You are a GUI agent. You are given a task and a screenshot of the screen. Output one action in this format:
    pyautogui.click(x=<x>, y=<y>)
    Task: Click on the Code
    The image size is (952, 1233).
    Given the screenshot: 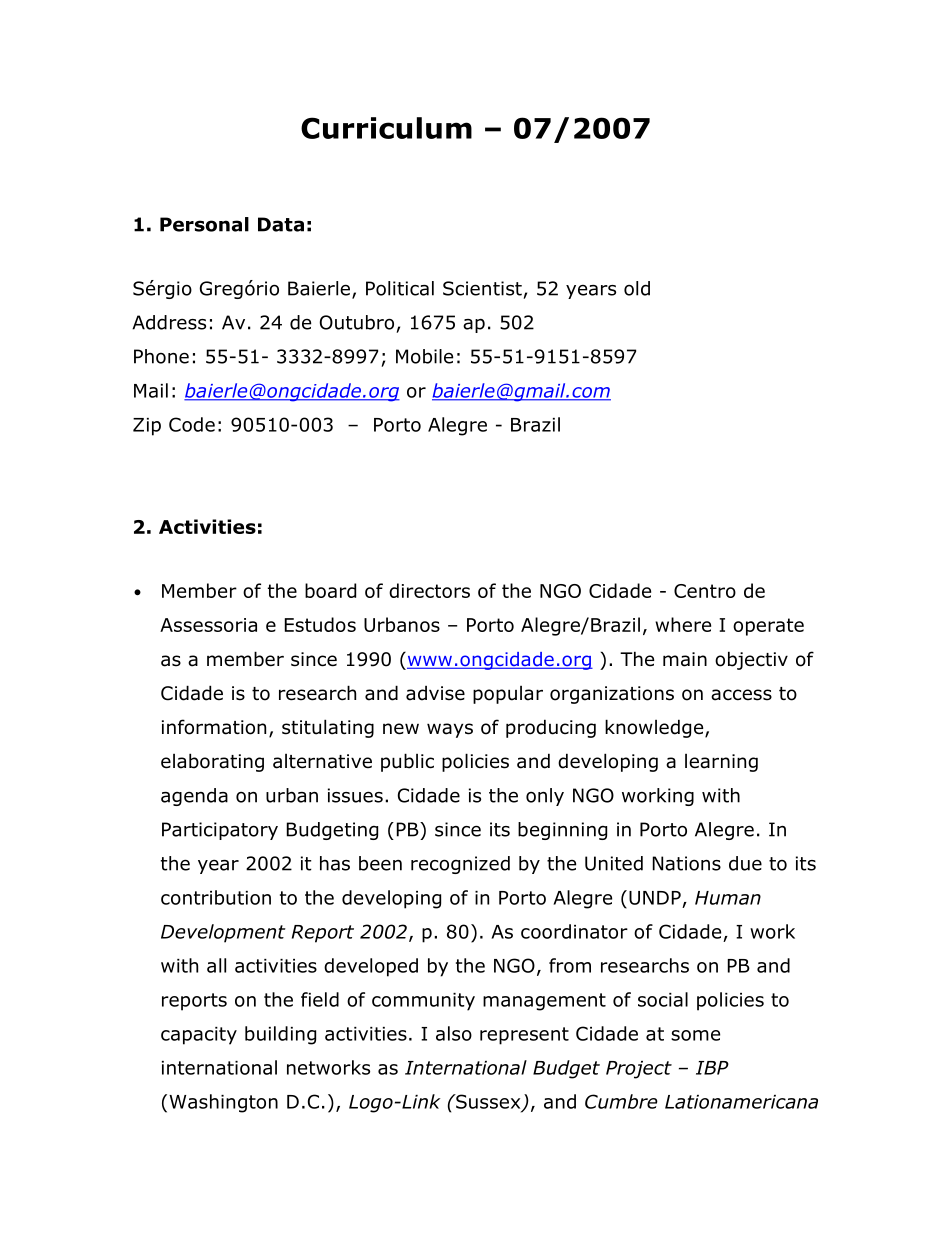 What is the action you would take?
    pyautogui.click(x=192, y=424)
